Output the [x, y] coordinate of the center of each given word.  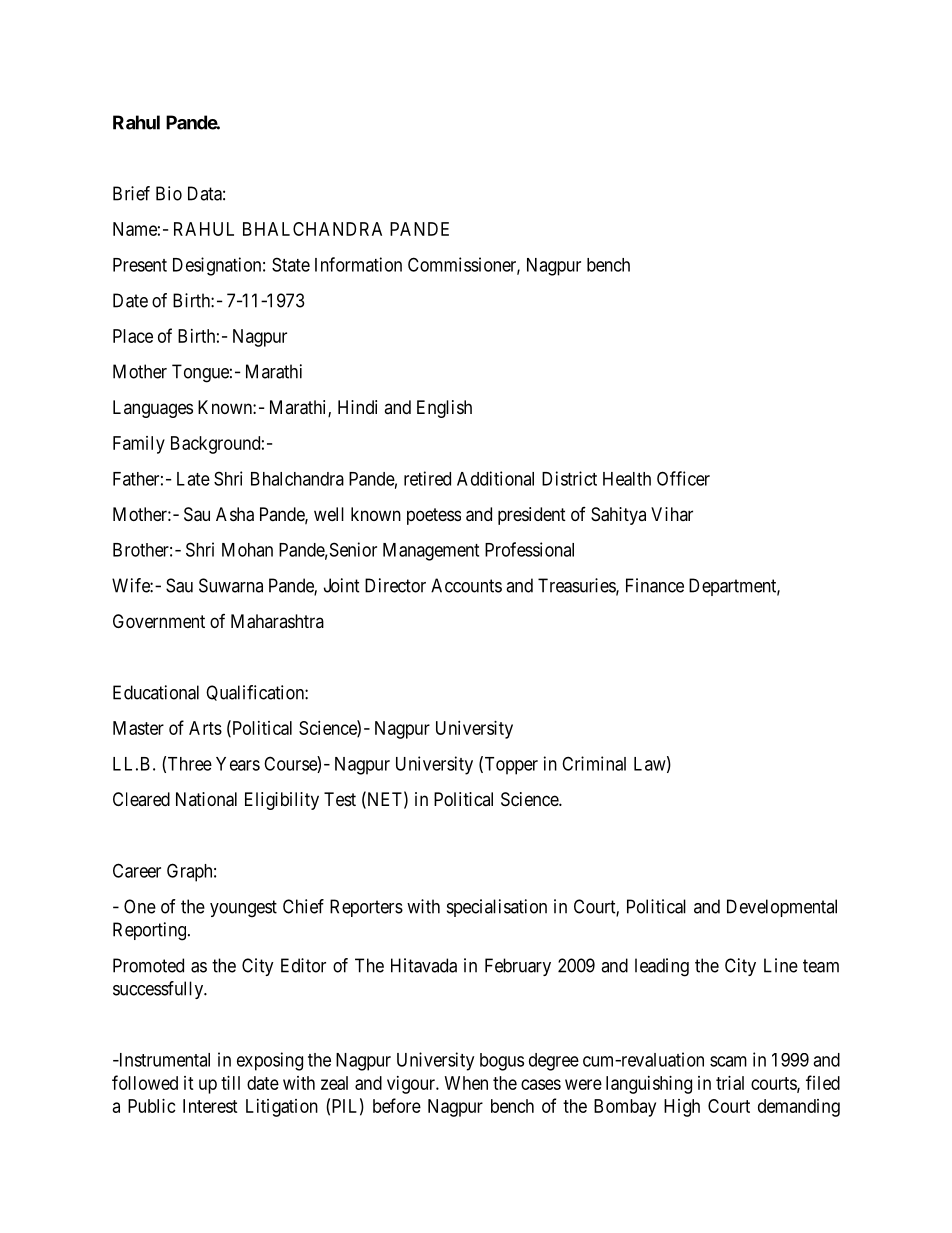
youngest [243, 909]
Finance [655, 585]
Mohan [247, 550]
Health [627, 479]
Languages [153, 409]
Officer [683, 478]
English [444, 409]
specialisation [497, 908]
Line [781, 965]
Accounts [466, 585]
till [230, 1083]
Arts [205, 728]
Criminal [594, 763]
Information [358, 264]
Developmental [782, 908]
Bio [169, 193]
